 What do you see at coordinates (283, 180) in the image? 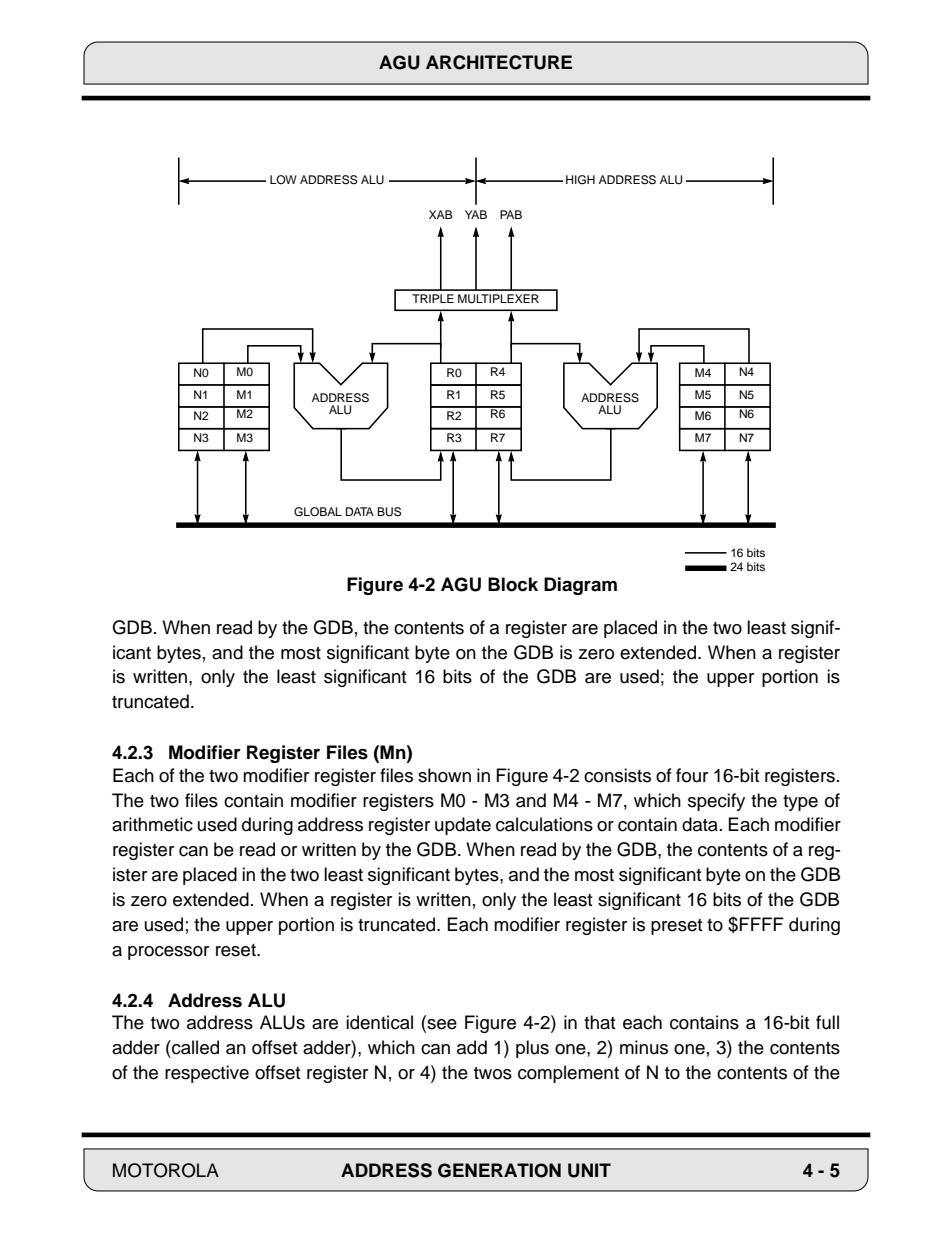
I see `LOW` at bounding box center [283, 180].
